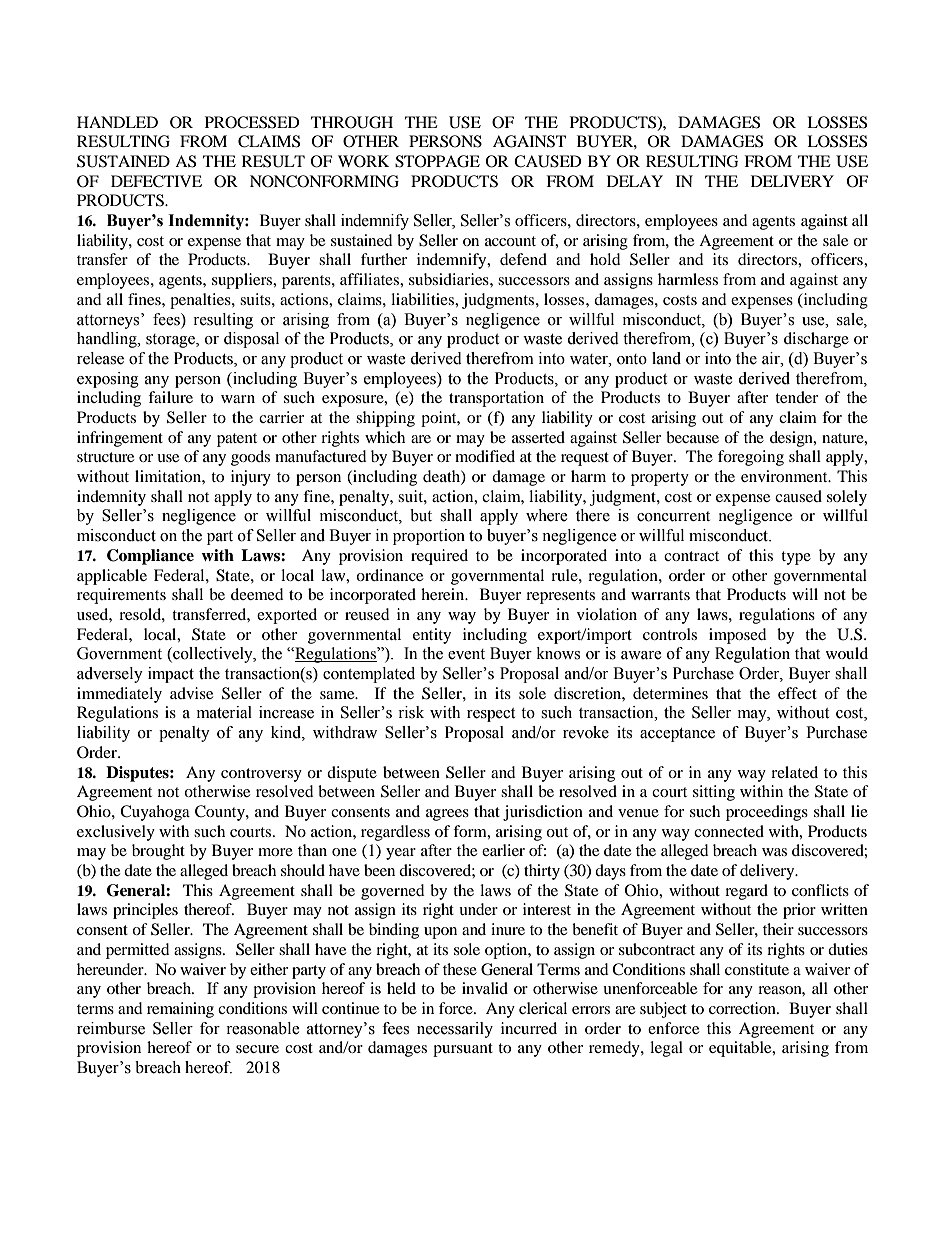 This screenshot has height=1233, width=952. Describe the element at coordinates (180, 1010) in the screenshot. I see `remaining` at that location.
